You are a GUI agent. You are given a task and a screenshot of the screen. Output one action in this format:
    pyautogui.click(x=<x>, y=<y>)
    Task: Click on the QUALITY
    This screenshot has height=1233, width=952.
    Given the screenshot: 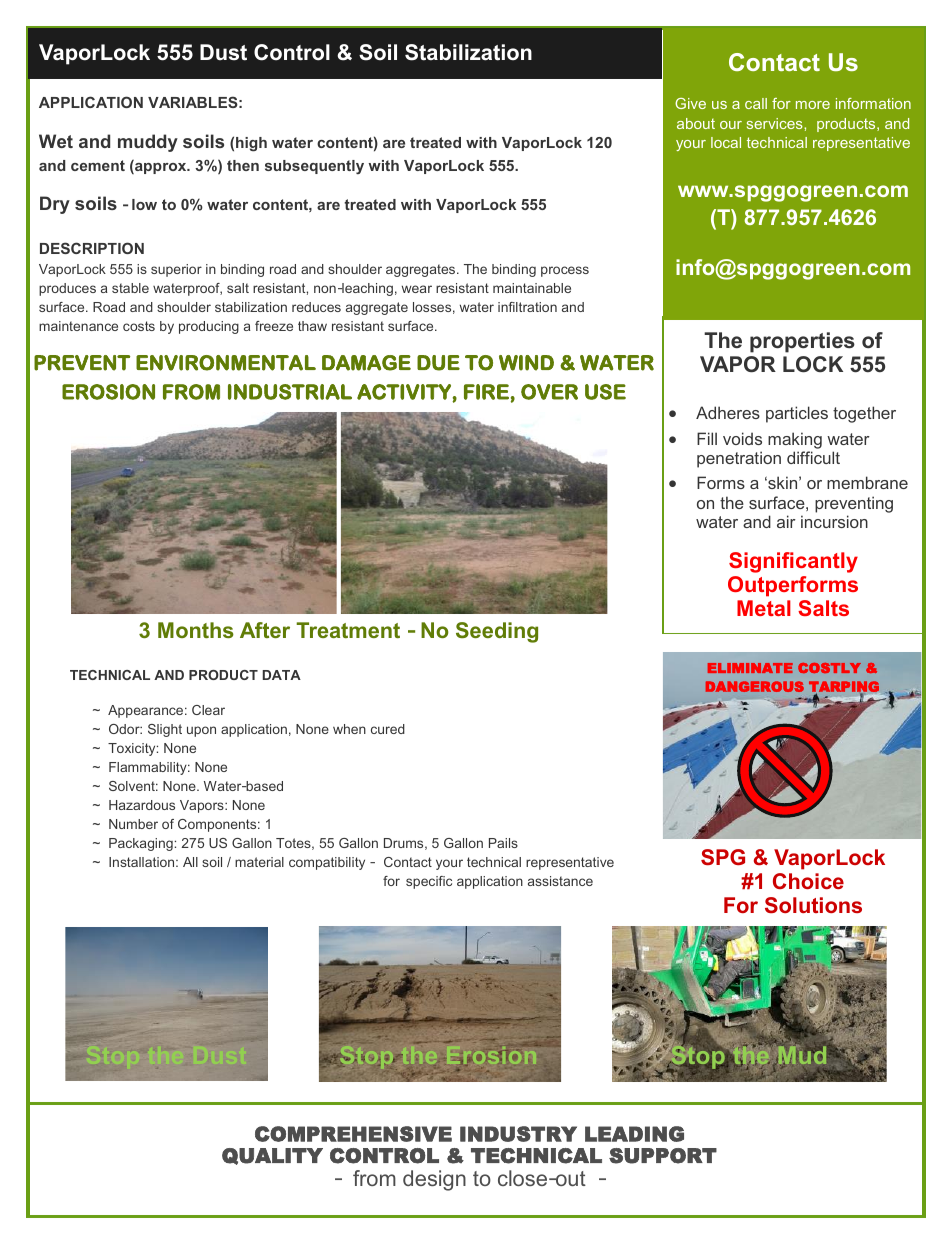 What is the action you would take?
    pyautogui.click(x=272, y=1156)
